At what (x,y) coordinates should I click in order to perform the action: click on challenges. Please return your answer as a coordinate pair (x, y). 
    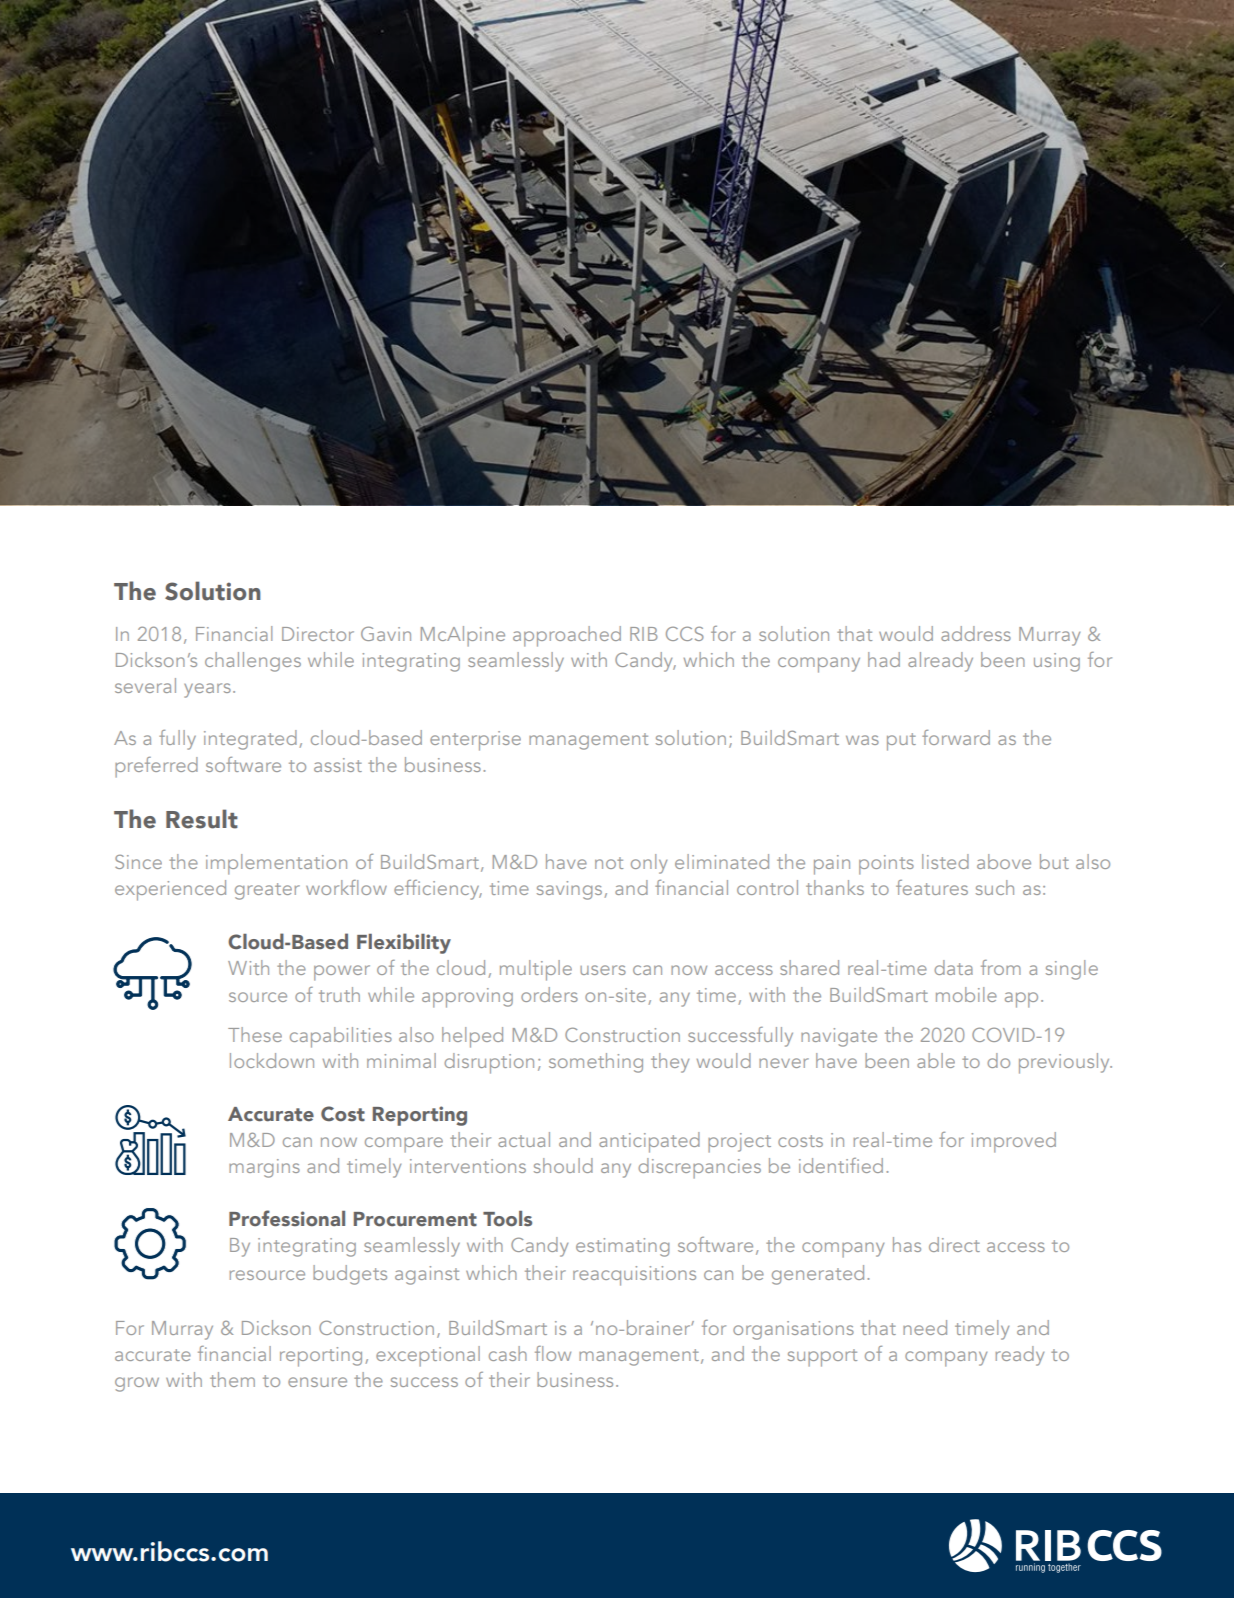
    Looking at the image, I should click on (253, 662).
